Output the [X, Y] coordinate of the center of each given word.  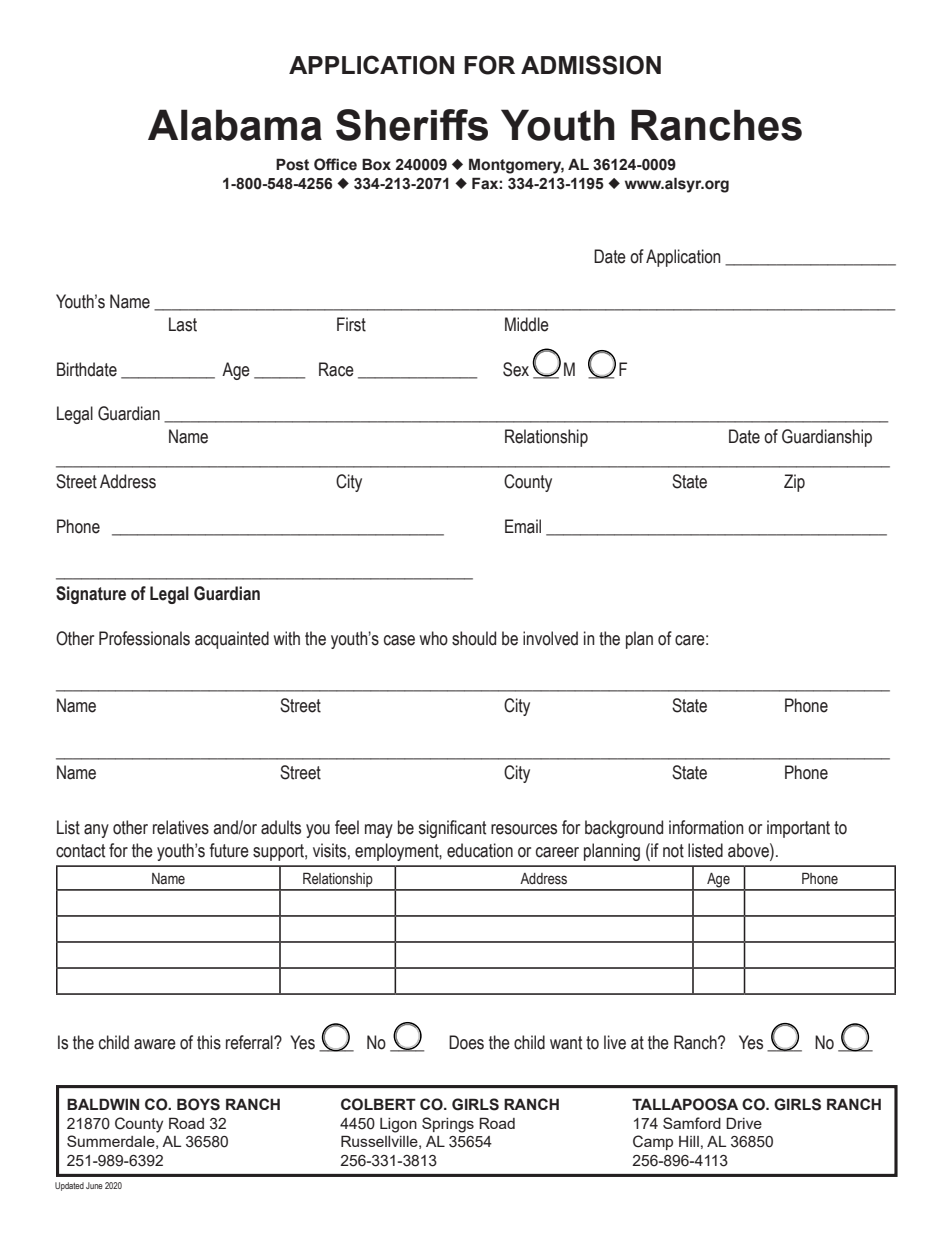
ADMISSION [591, 65]
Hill [689, 1141]
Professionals [144, 638]
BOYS [198, 1104]
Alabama [235, 125]
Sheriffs [412, 125]
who [434, 638]
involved [550, 638]
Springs [448, 1125]
